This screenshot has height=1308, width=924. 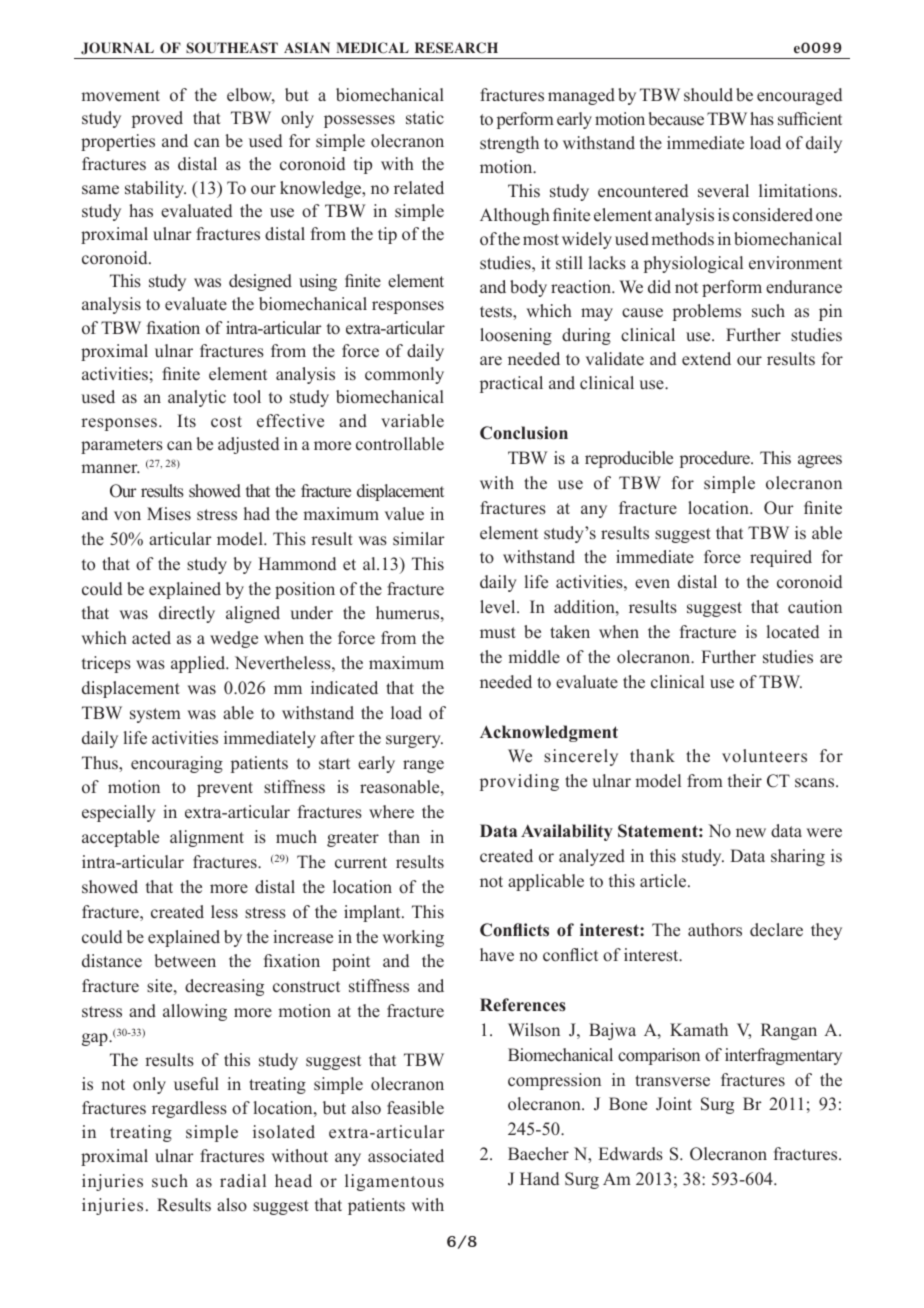 I want to click on RESEARCH, so click(x=456, y=48).
